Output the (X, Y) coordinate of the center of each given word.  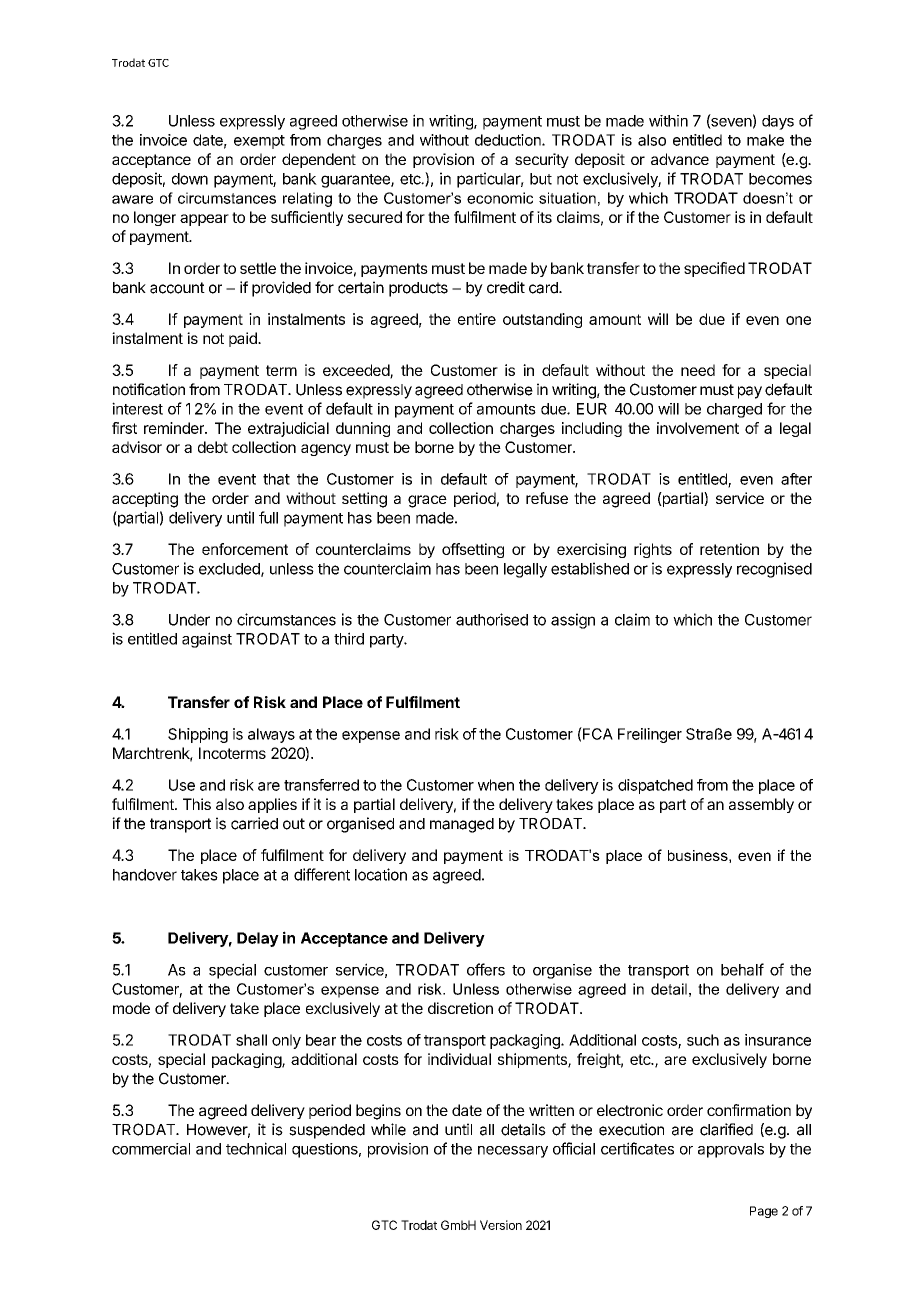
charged (734, 410)
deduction (509, 140)
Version (501, 1225)
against (207, 640)
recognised (774, 570)
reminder (175, 428)
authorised (492, 619)
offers (486, 969)
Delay (258, 939)
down (190, 179)
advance (680, 159)
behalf (742, 969)
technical (256, 1148)
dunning (363, 429)
